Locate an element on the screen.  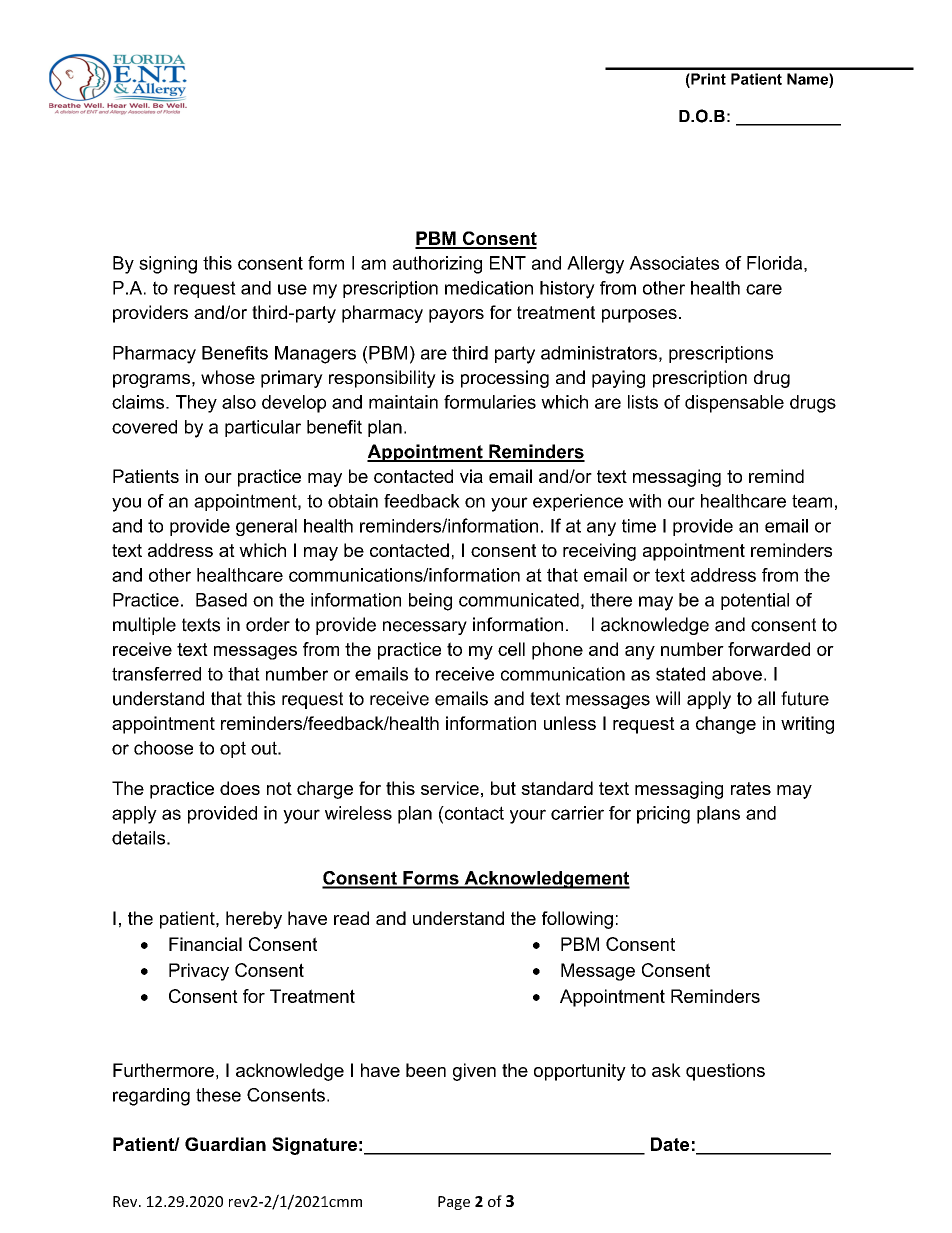
Associates is located at coordinates (674, 263).
